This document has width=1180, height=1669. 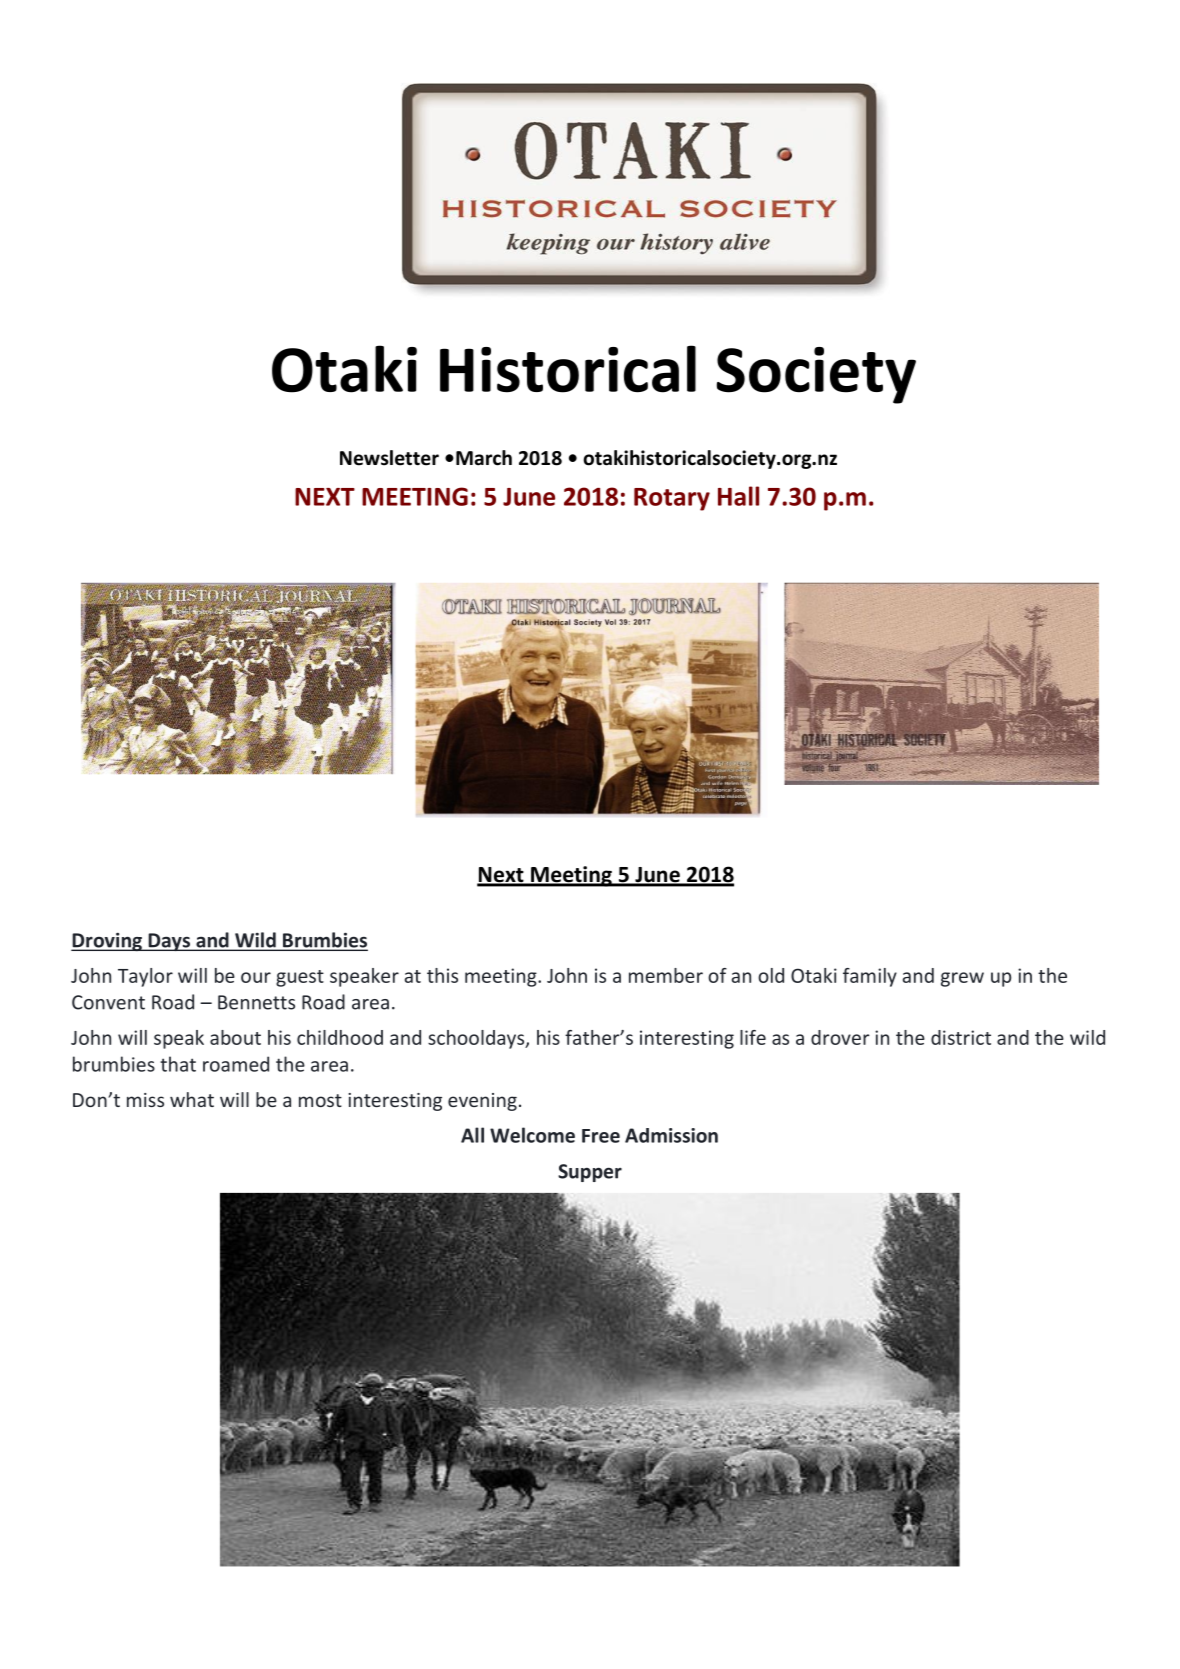 What do you see at coordinates (442, 975) in the document?
I see `this` at bounding box center [442, 975].
